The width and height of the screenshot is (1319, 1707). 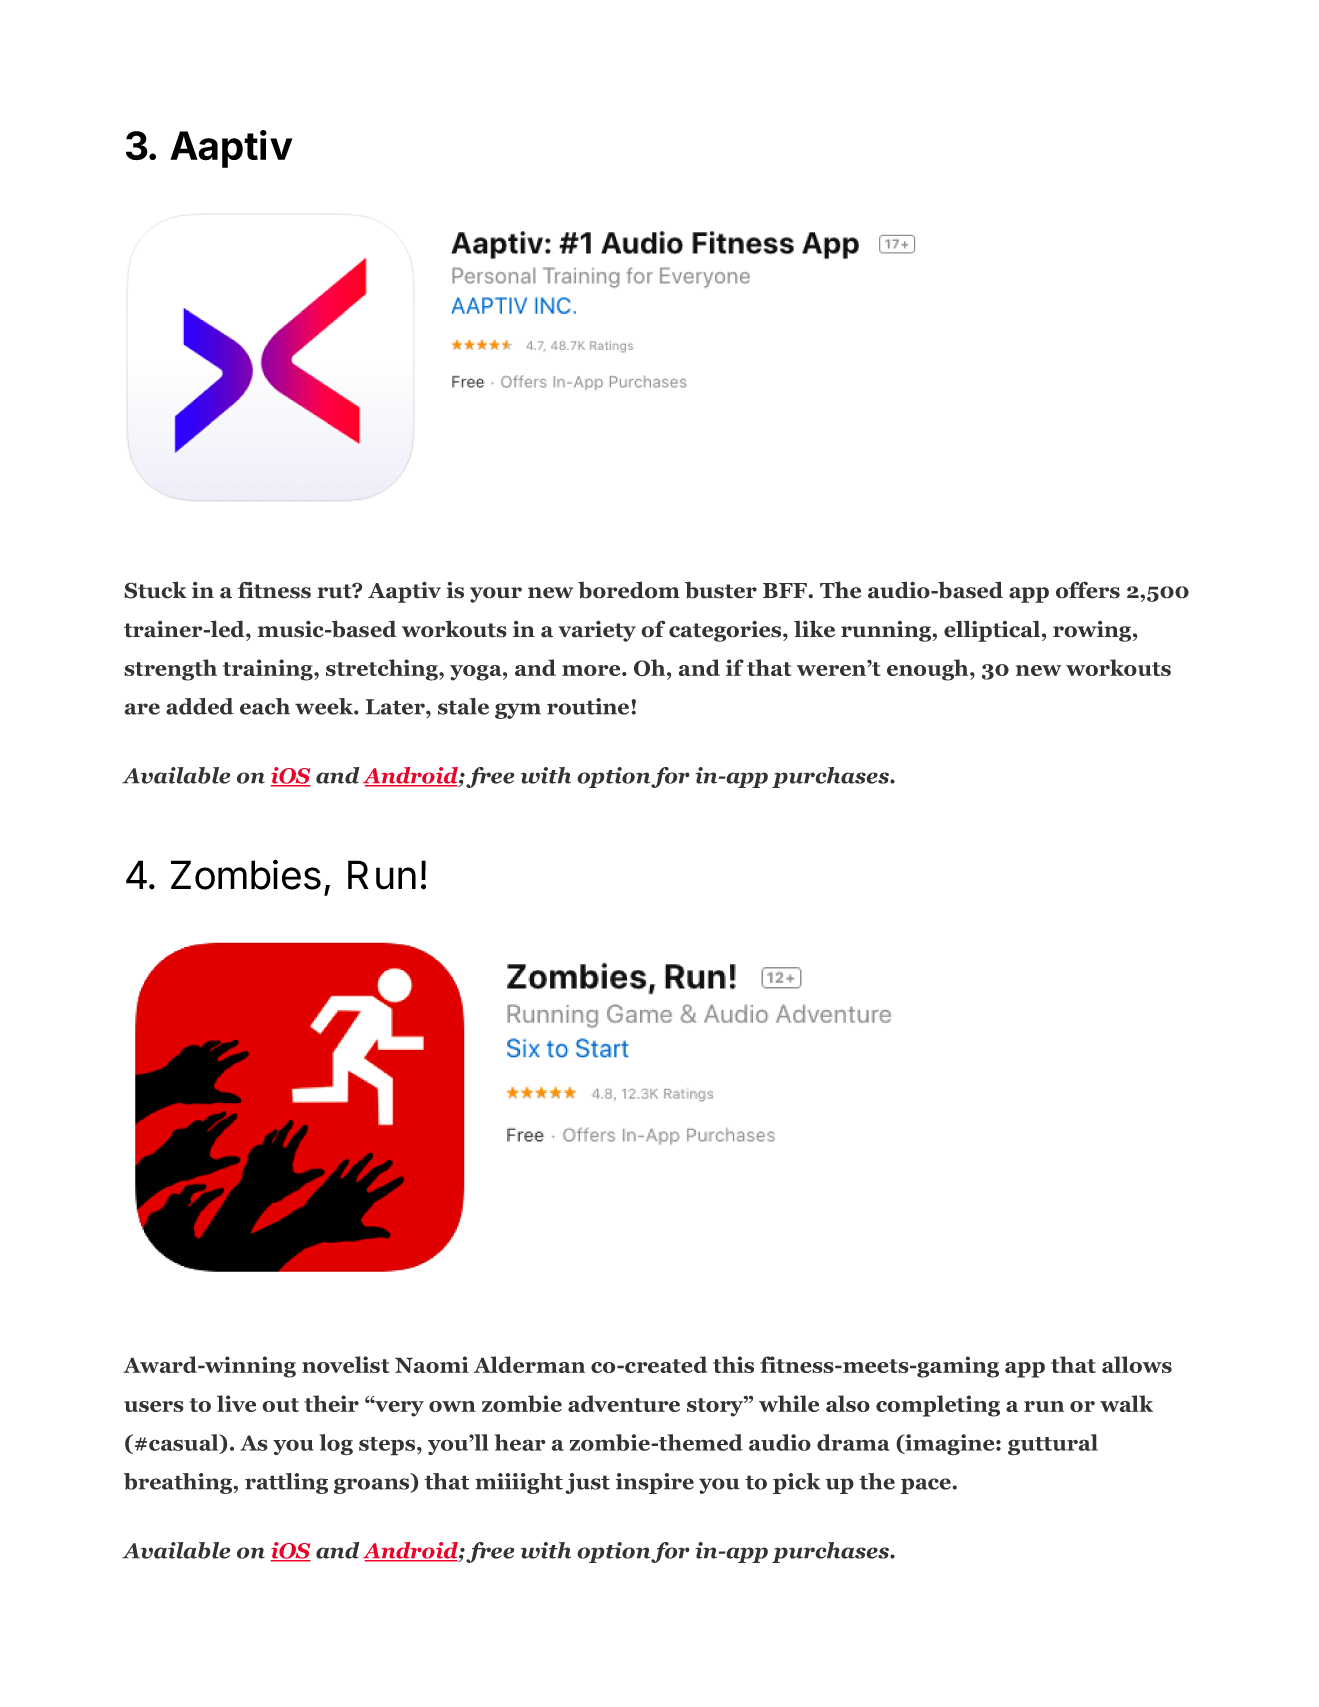 I want to click on each, so click(x=265, y=706).
